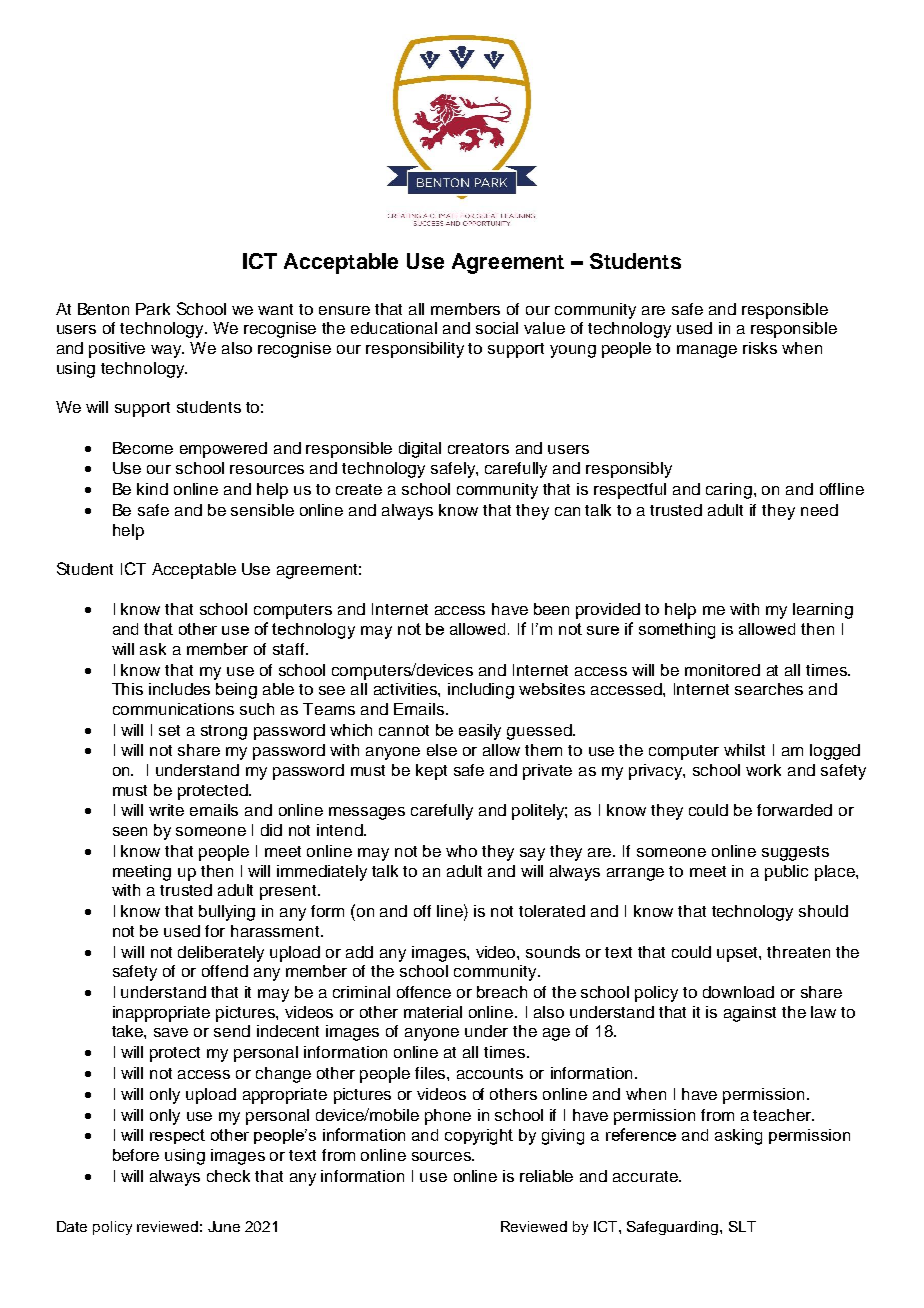 This image has width=924, height=1308. Describe the element at coordinates (760, 348) in the image. I see `risks` at that location.
